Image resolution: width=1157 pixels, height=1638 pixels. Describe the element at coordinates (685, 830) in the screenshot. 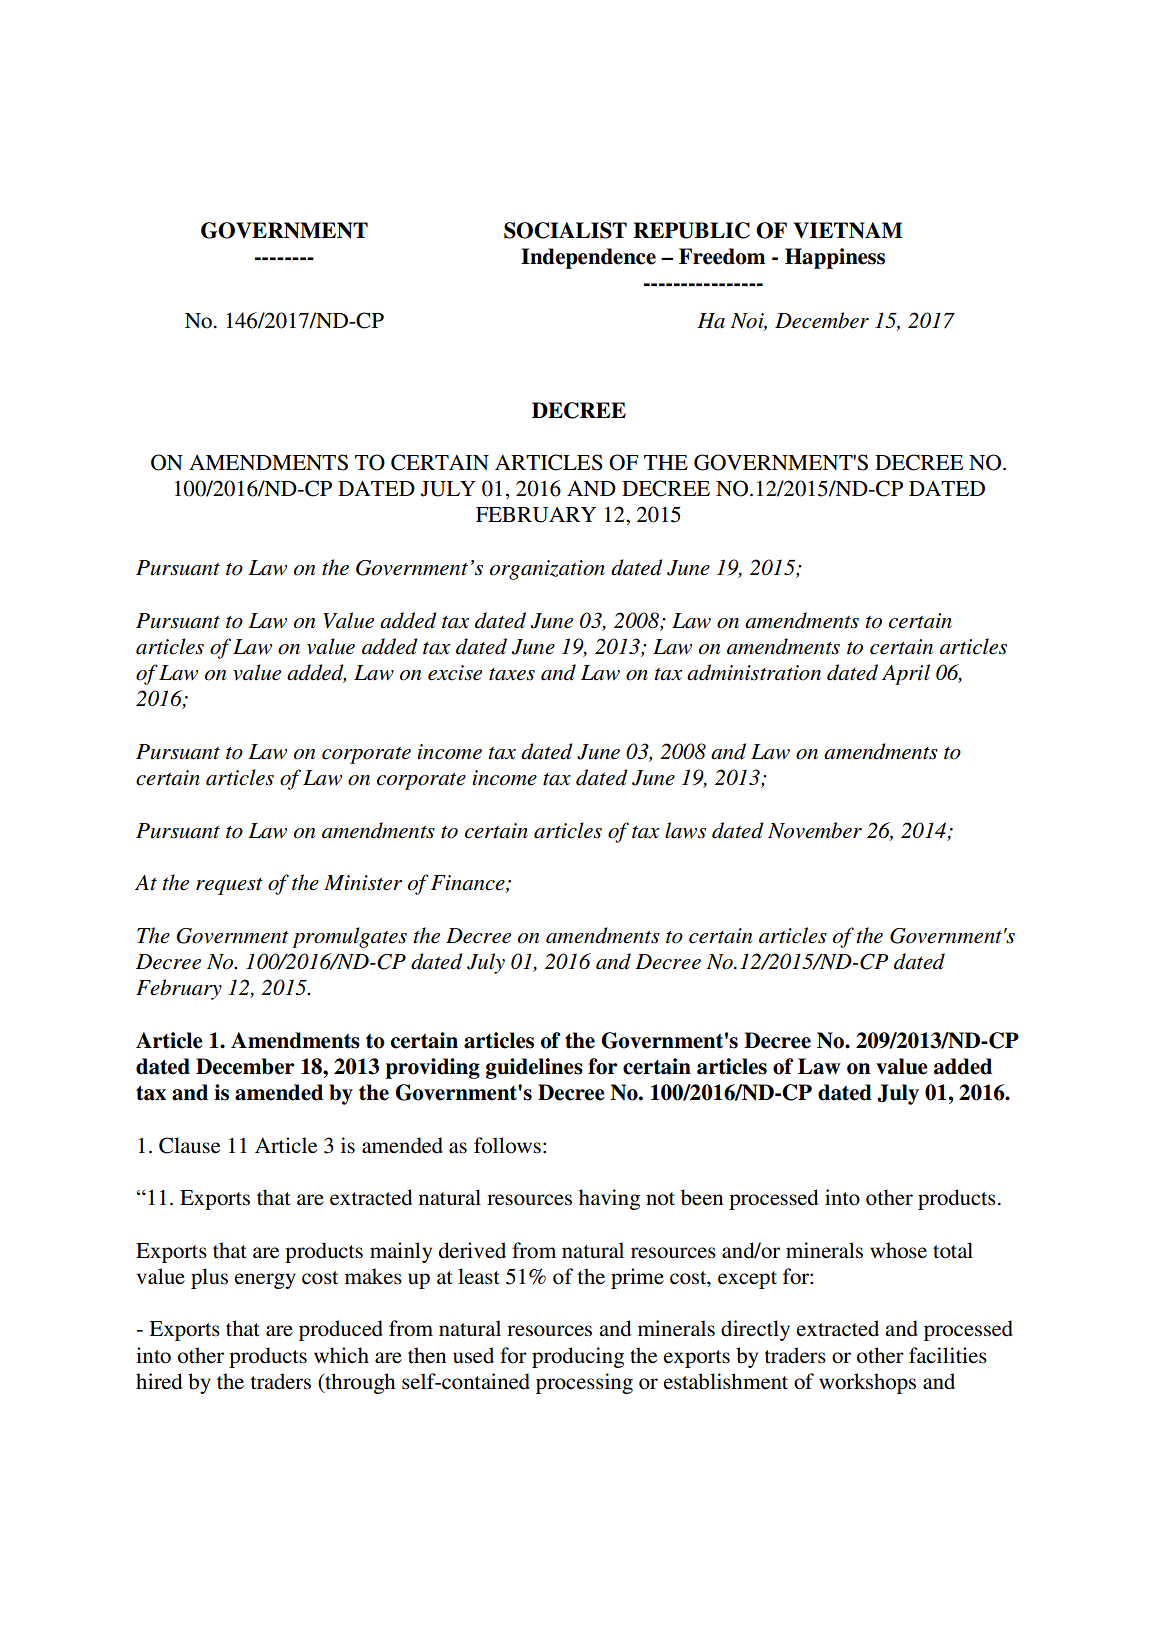

I see `laws` at that location.
